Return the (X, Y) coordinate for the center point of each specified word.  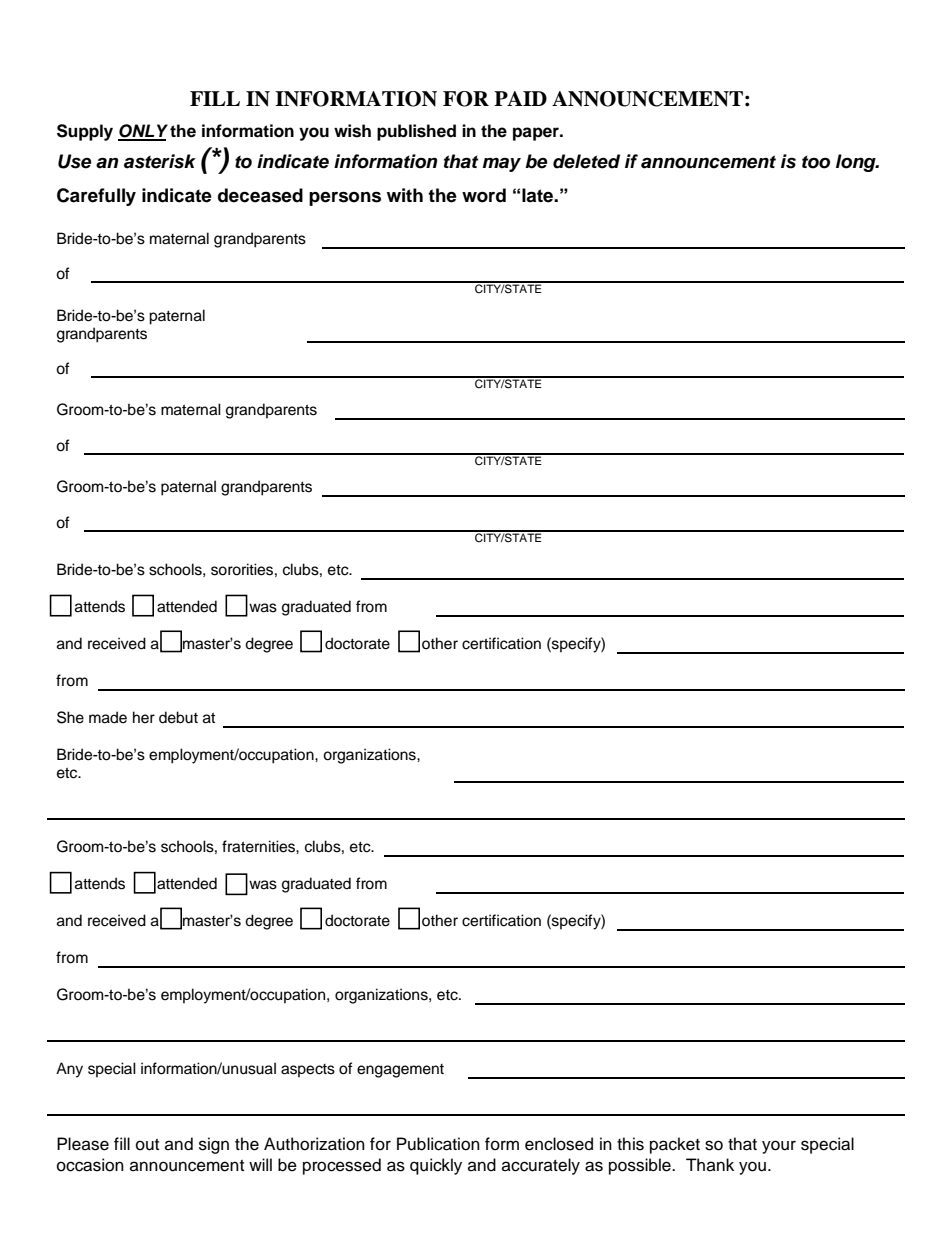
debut (178, 717)
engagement (400, 1071)
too (816, 162)
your (779, 1147)
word (484, 195)
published (416, 132)
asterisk (160, 161)
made (108, 717)
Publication (438, 1144)
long (857, 163)
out (147, 1145)
